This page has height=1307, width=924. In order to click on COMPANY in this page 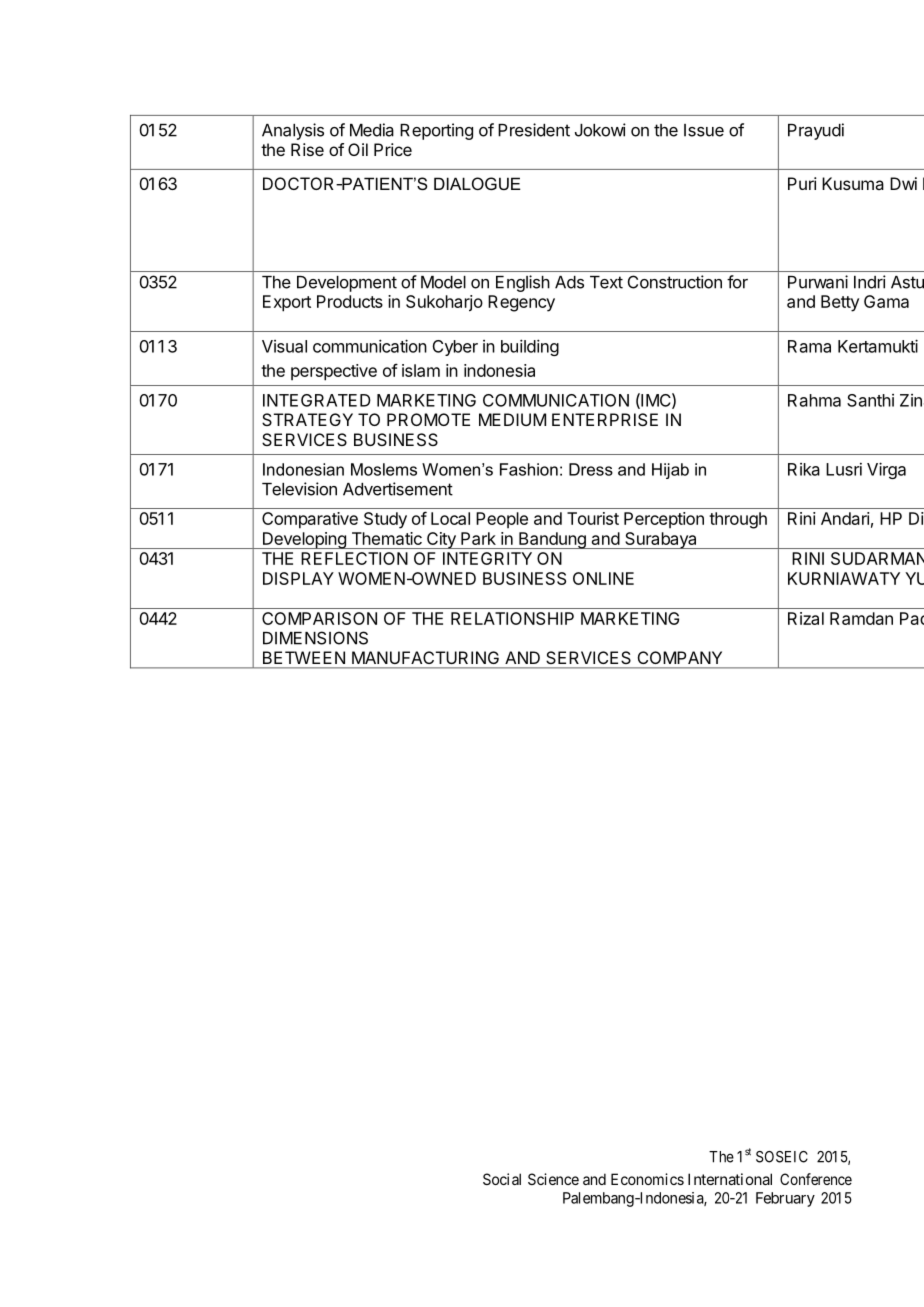, I will do `click(680, 657)`.
